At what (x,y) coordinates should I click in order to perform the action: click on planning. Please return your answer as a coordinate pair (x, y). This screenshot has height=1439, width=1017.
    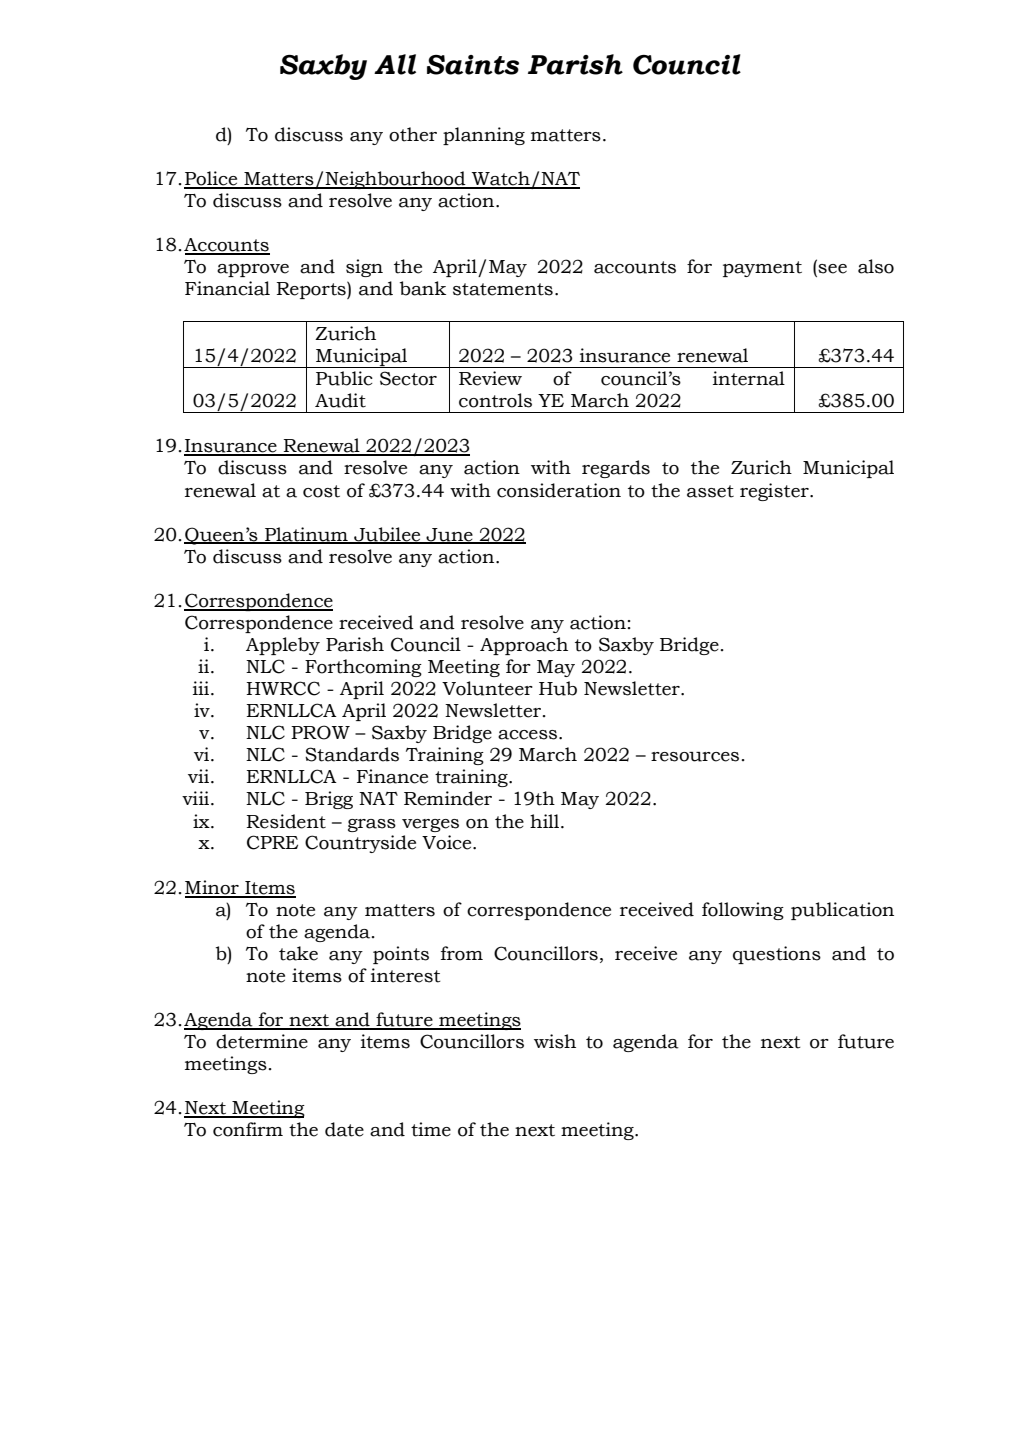
    Looking at the image, I should click on (484, 136).
